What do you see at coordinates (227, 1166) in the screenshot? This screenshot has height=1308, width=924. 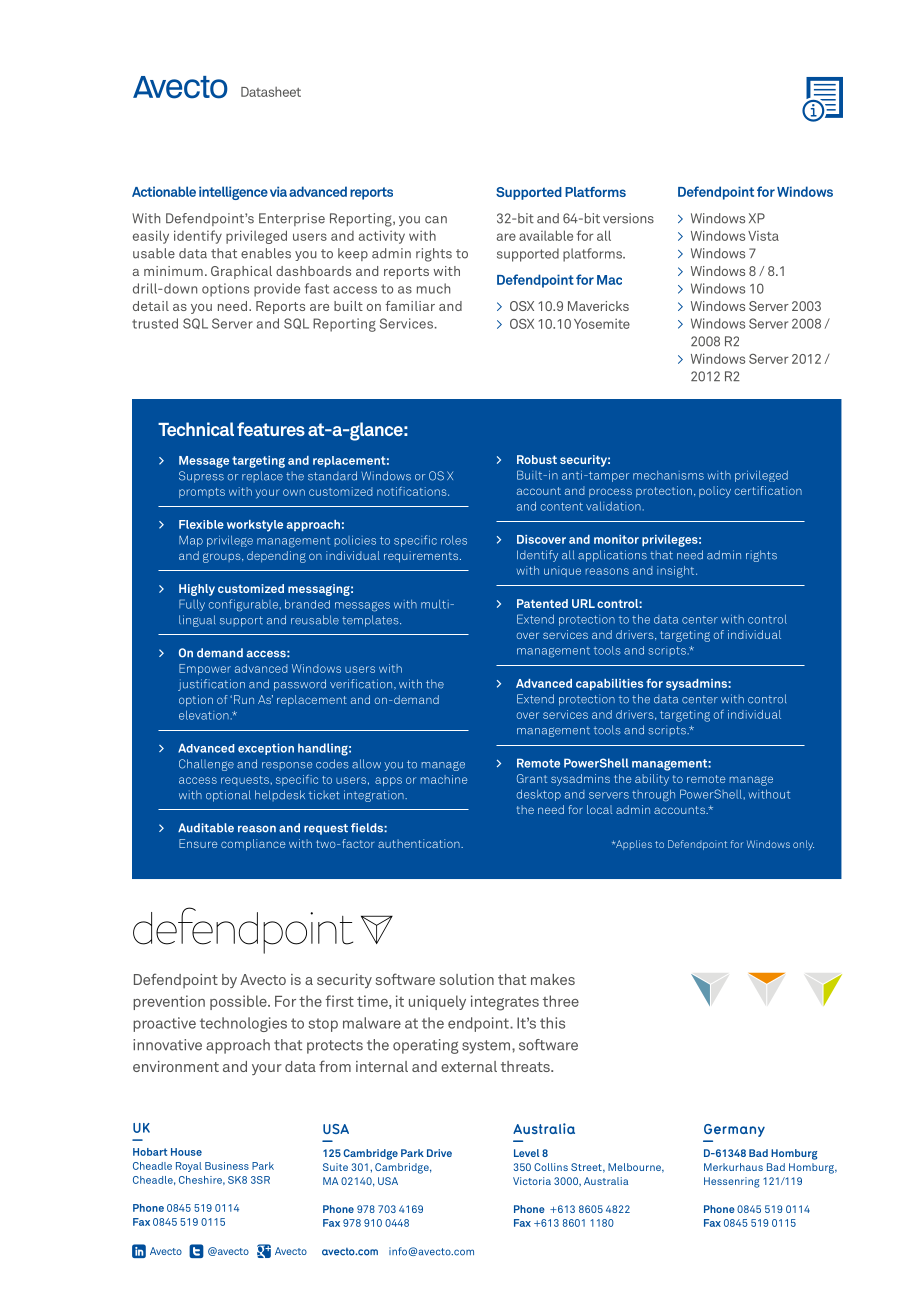 I see `Business` at bounding box center [227, 1166].
